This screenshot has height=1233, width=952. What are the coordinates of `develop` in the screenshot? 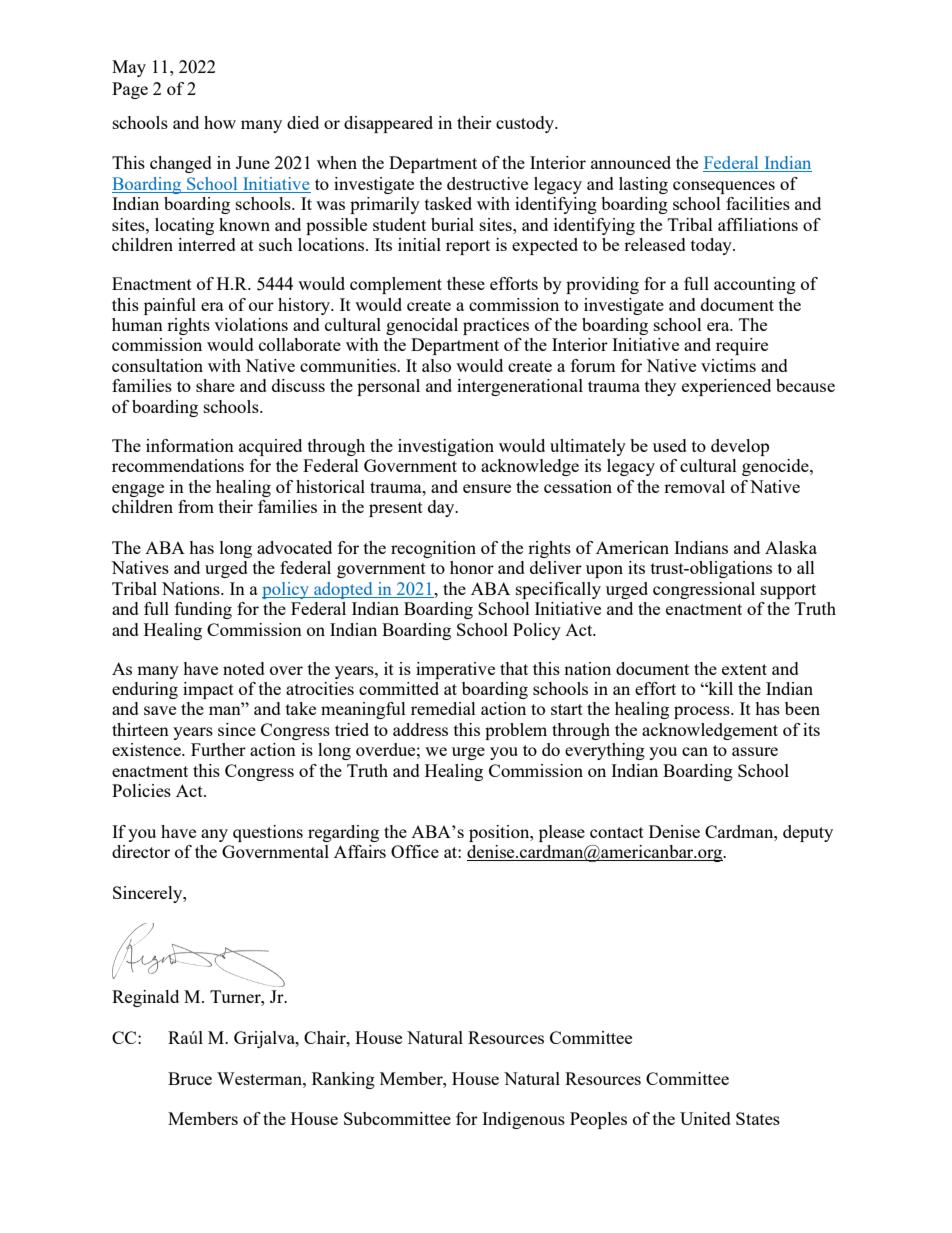 It's located at (740, 447).
